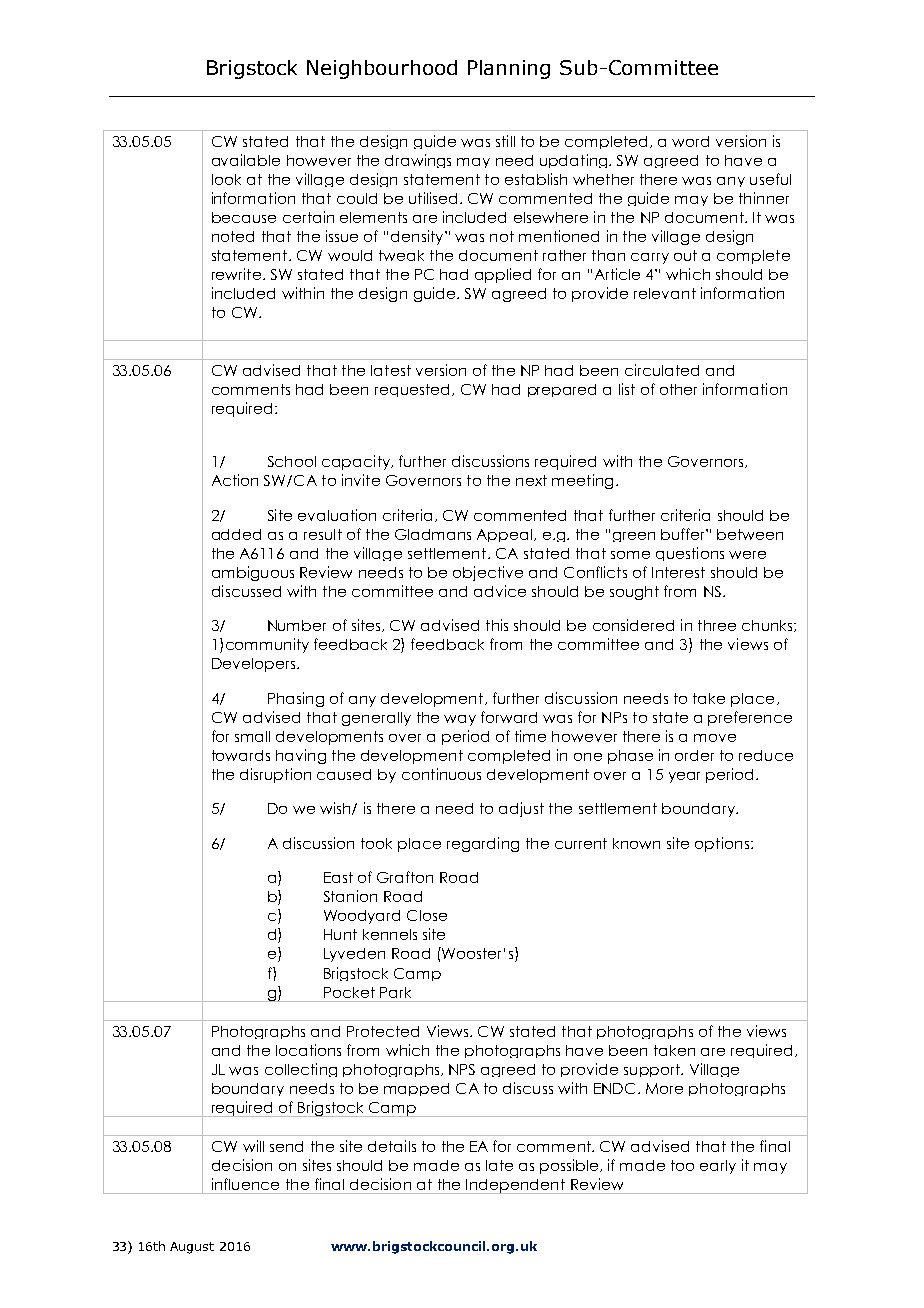 The image size is (924, 1308). I want to click on other, so click(678, 389).
